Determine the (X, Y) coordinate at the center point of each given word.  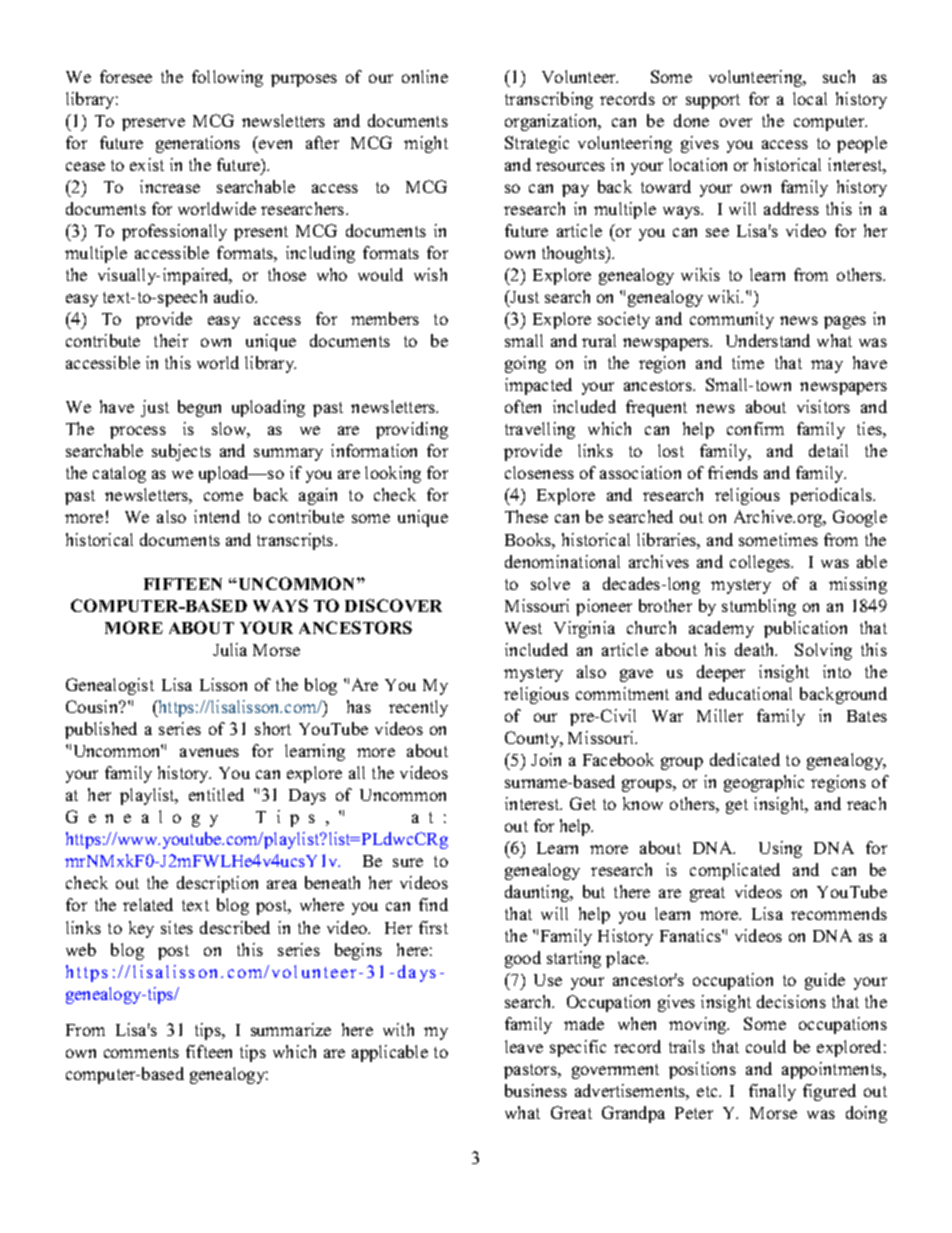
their (171, 340)
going (525, 364)
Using (780, 849)
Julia (230, 649)
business (536, 1090)
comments (141, 1052)
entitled (216, 794)
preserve (153, 124)
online (425, 76)
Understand (768, 340)
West (523, 628)
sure (408, 862)
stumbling (759, 607)
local (810, 98)
